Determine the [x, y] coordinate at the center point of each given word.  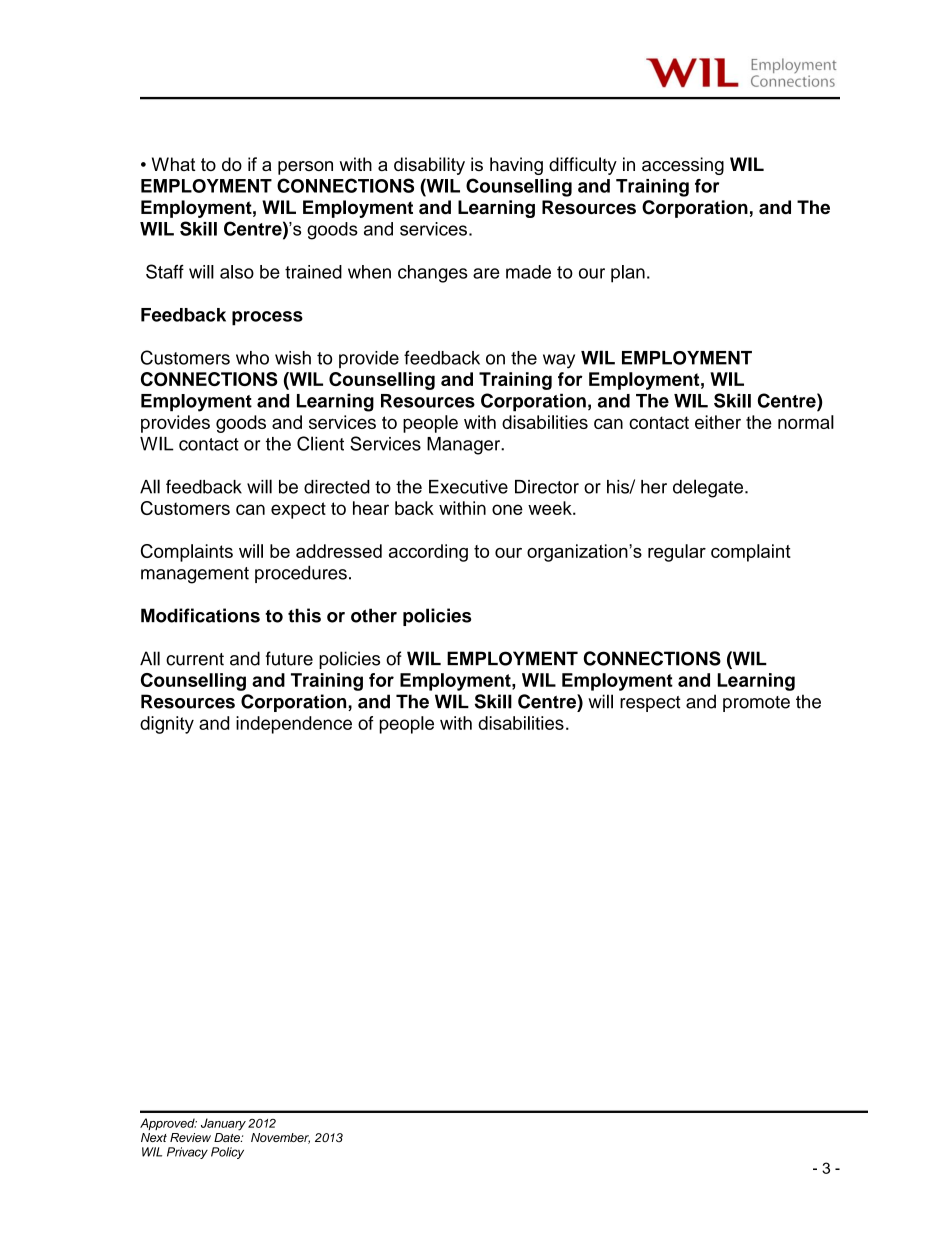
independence [294, 725]
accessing [683, 166]
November [280, 1138]
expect [298, 510]
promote [756, 704]
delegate [709, 488]
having [516, 166]
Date [228, 1137]
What [174, 164]
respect [650, 704]
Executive [468, 487]
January [223, 1124]
